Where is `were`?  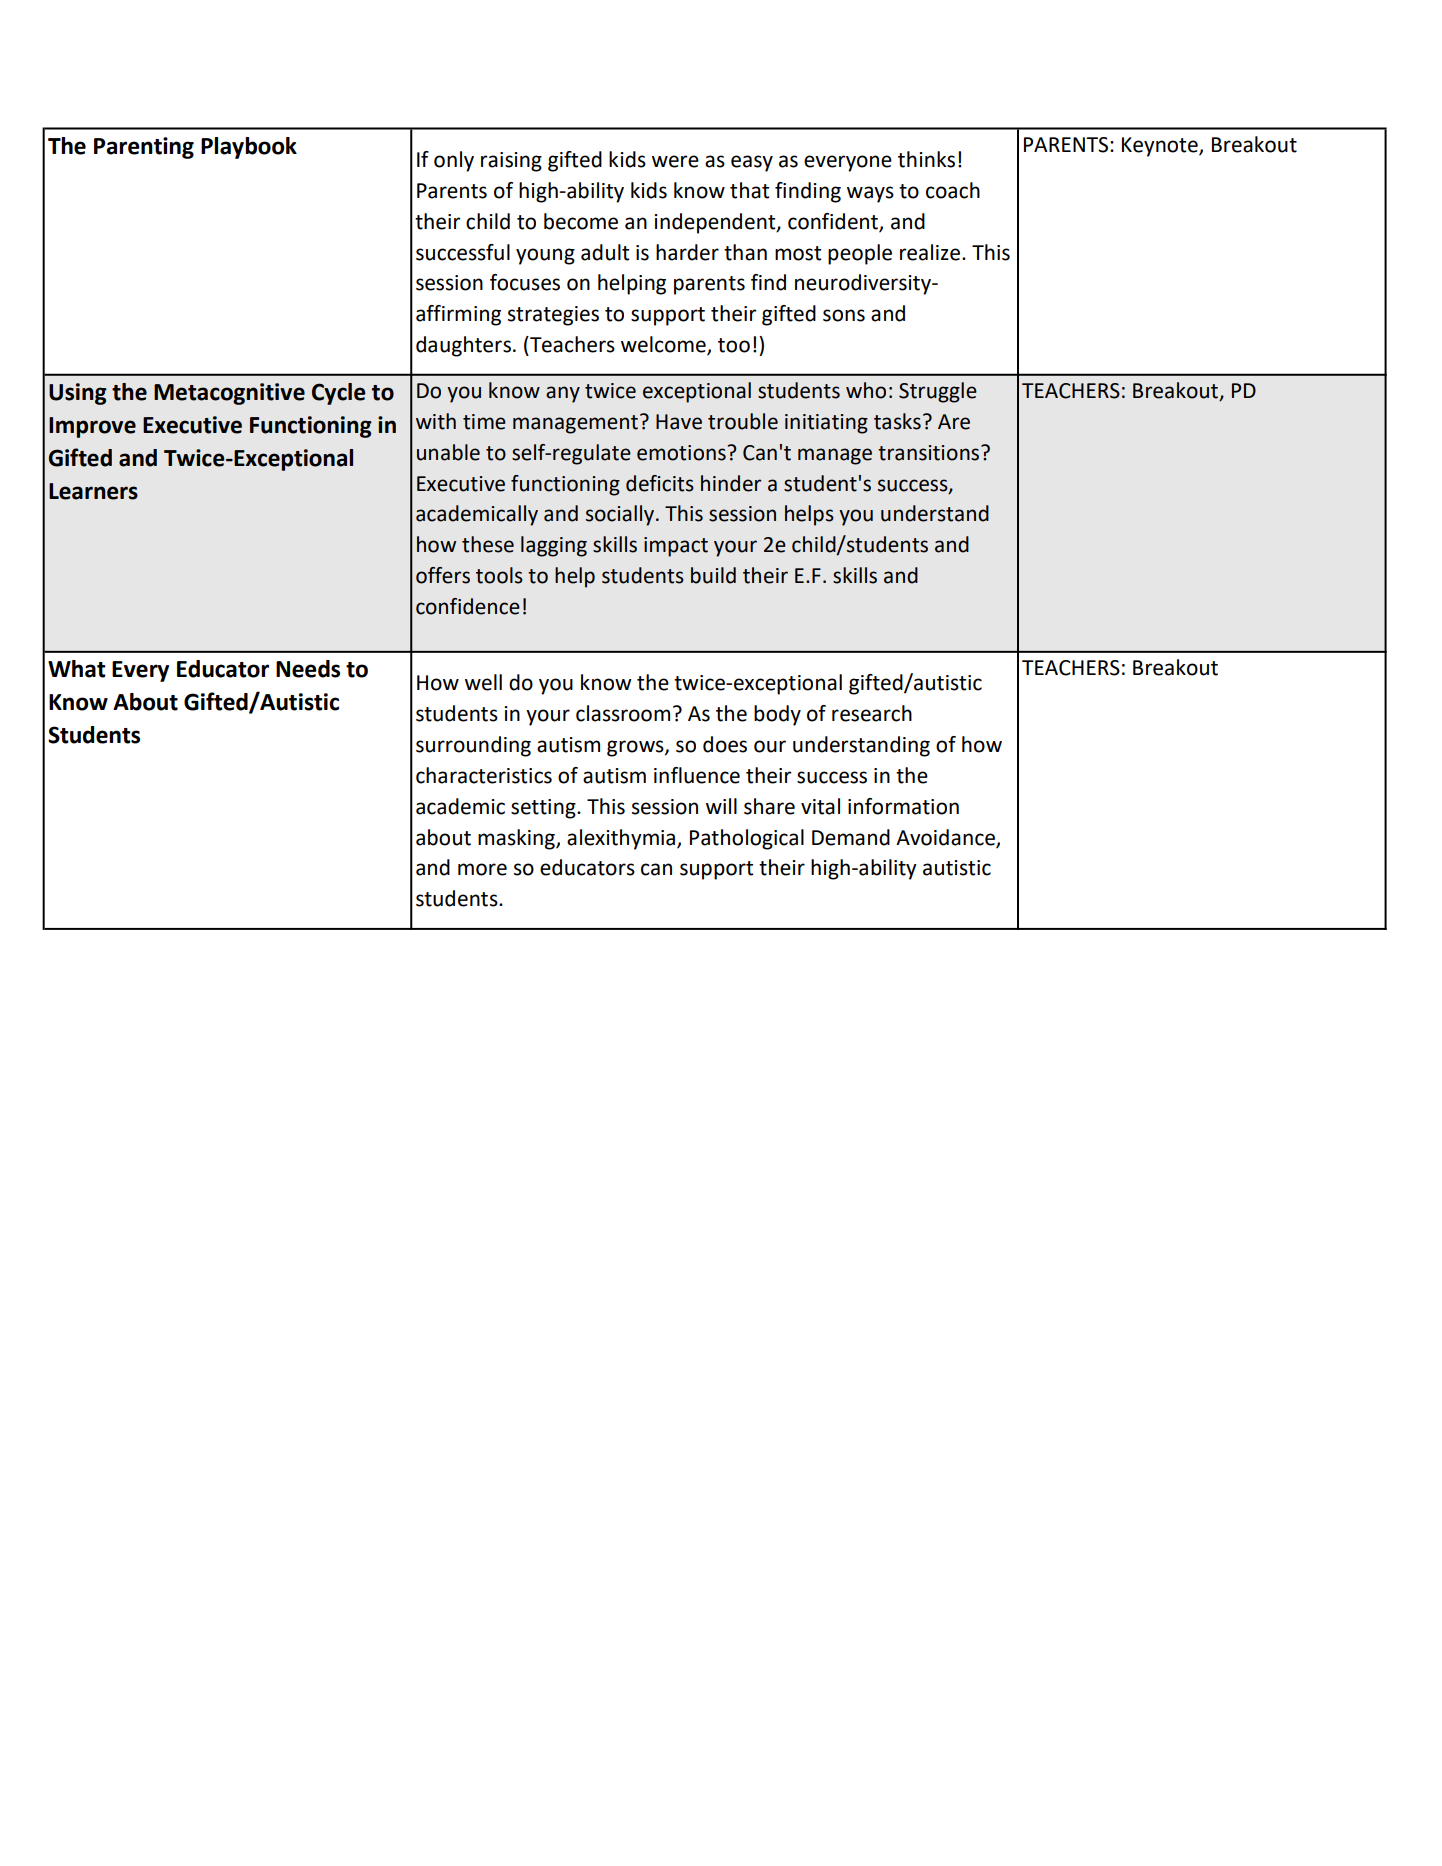 were is located at coordinates (675, 161).
